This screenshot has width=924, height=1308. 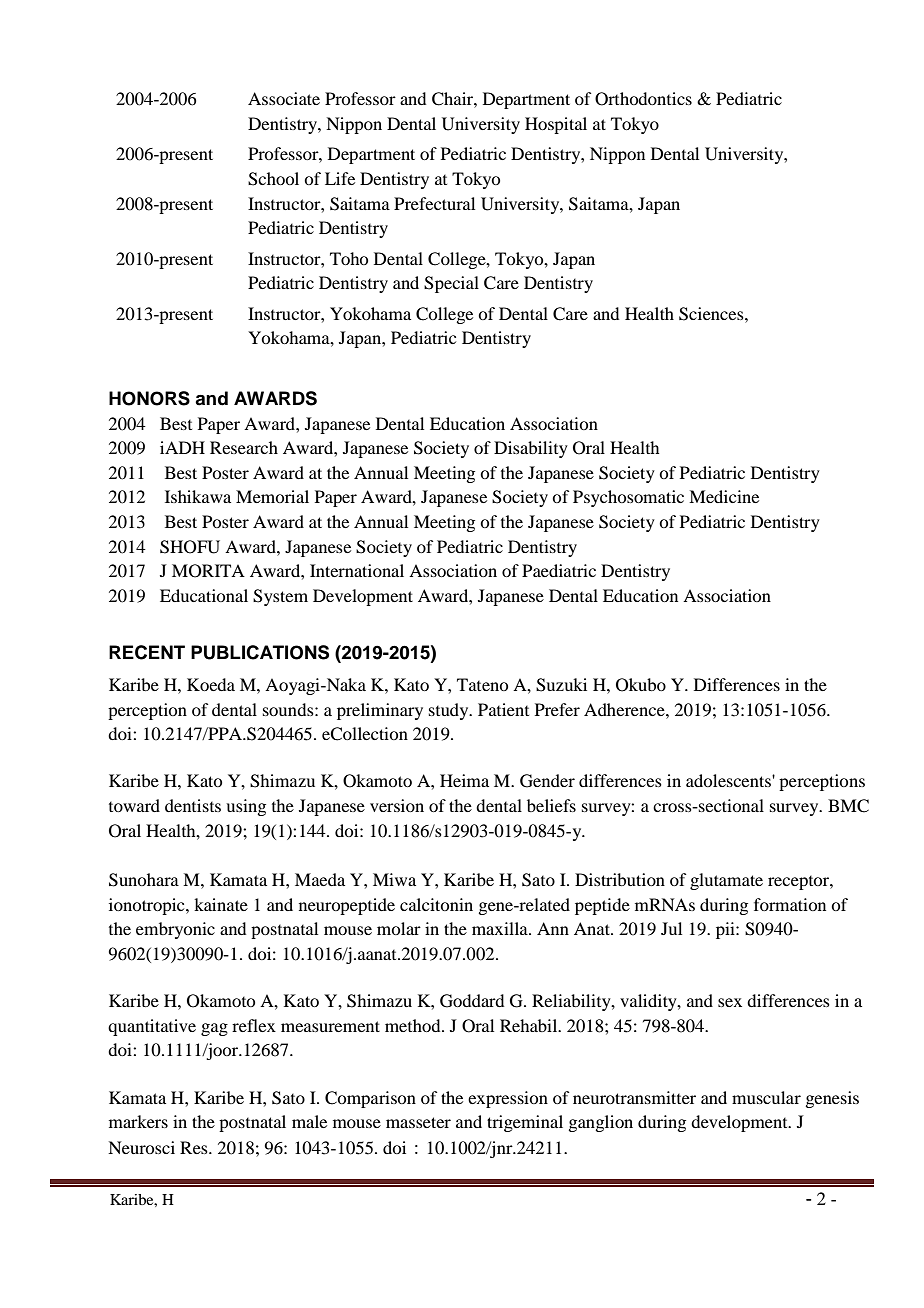 I want to click on Associate, so click(x=284, y=98).
